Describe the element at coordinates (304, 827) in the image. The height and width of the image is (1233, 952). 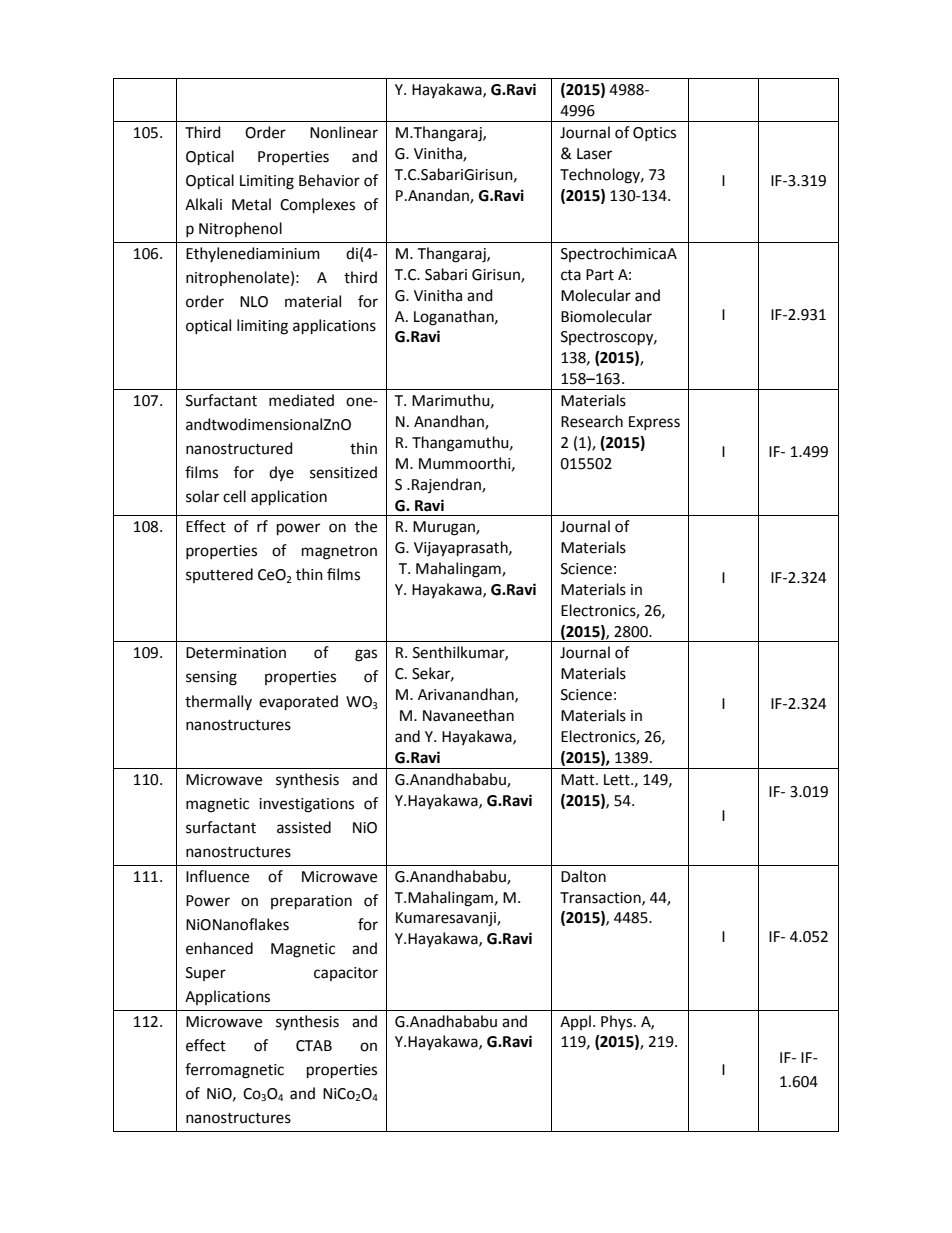
I see `assisted` at that location.
